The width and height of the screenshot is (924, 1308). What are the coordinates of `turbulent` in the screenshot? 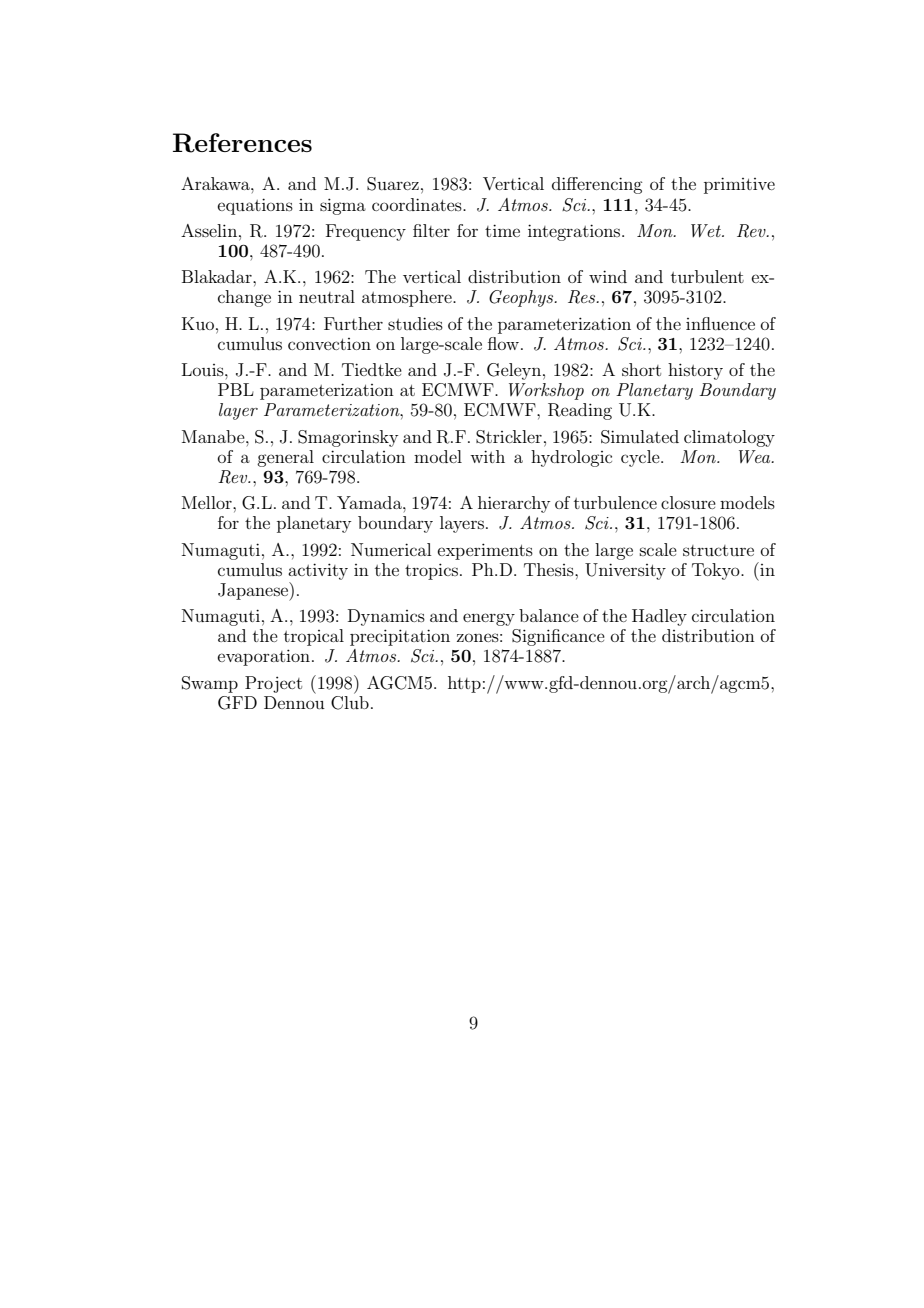 It's located at (707, 276).
